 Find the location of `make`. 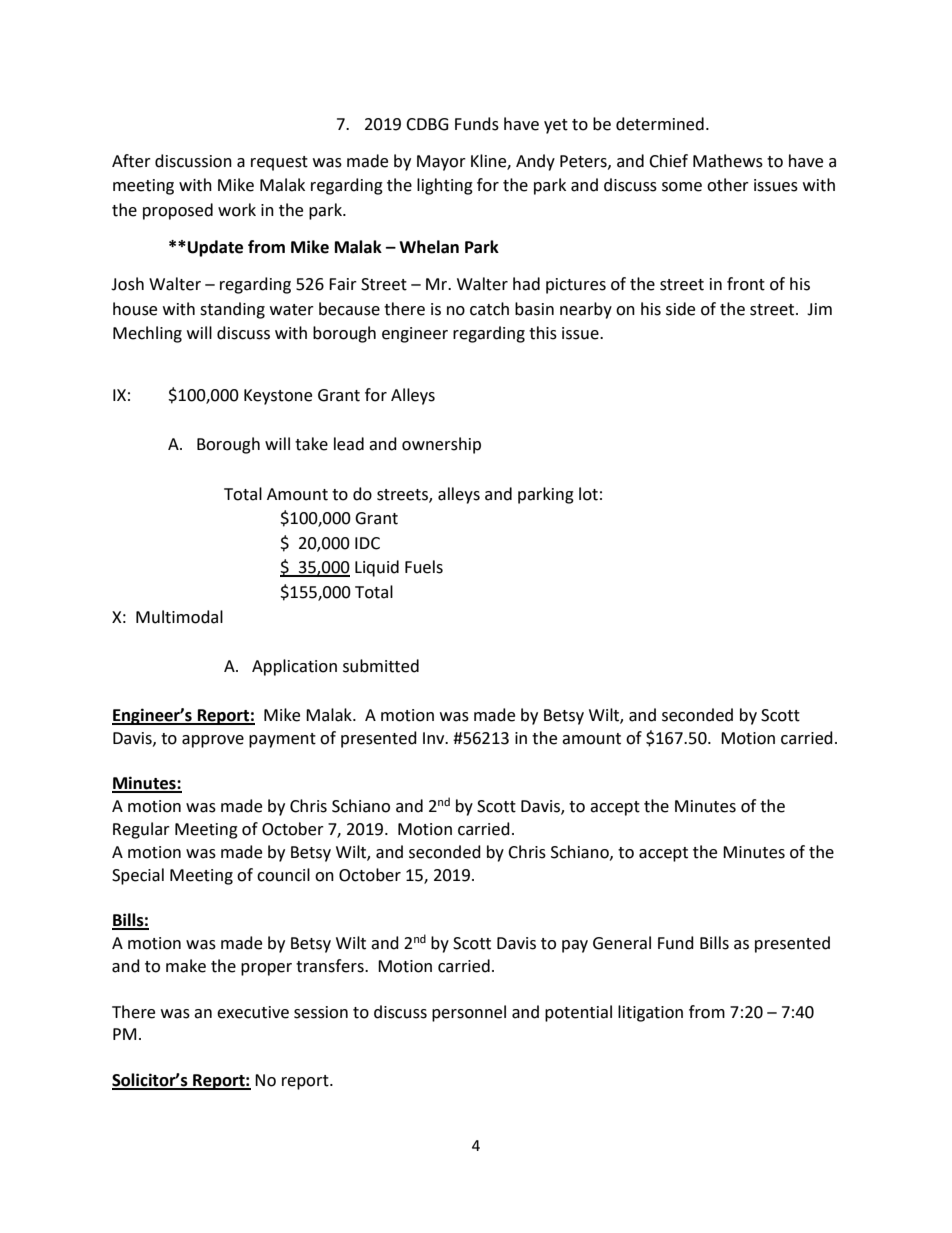

make is located at coordinates (186, 966).
